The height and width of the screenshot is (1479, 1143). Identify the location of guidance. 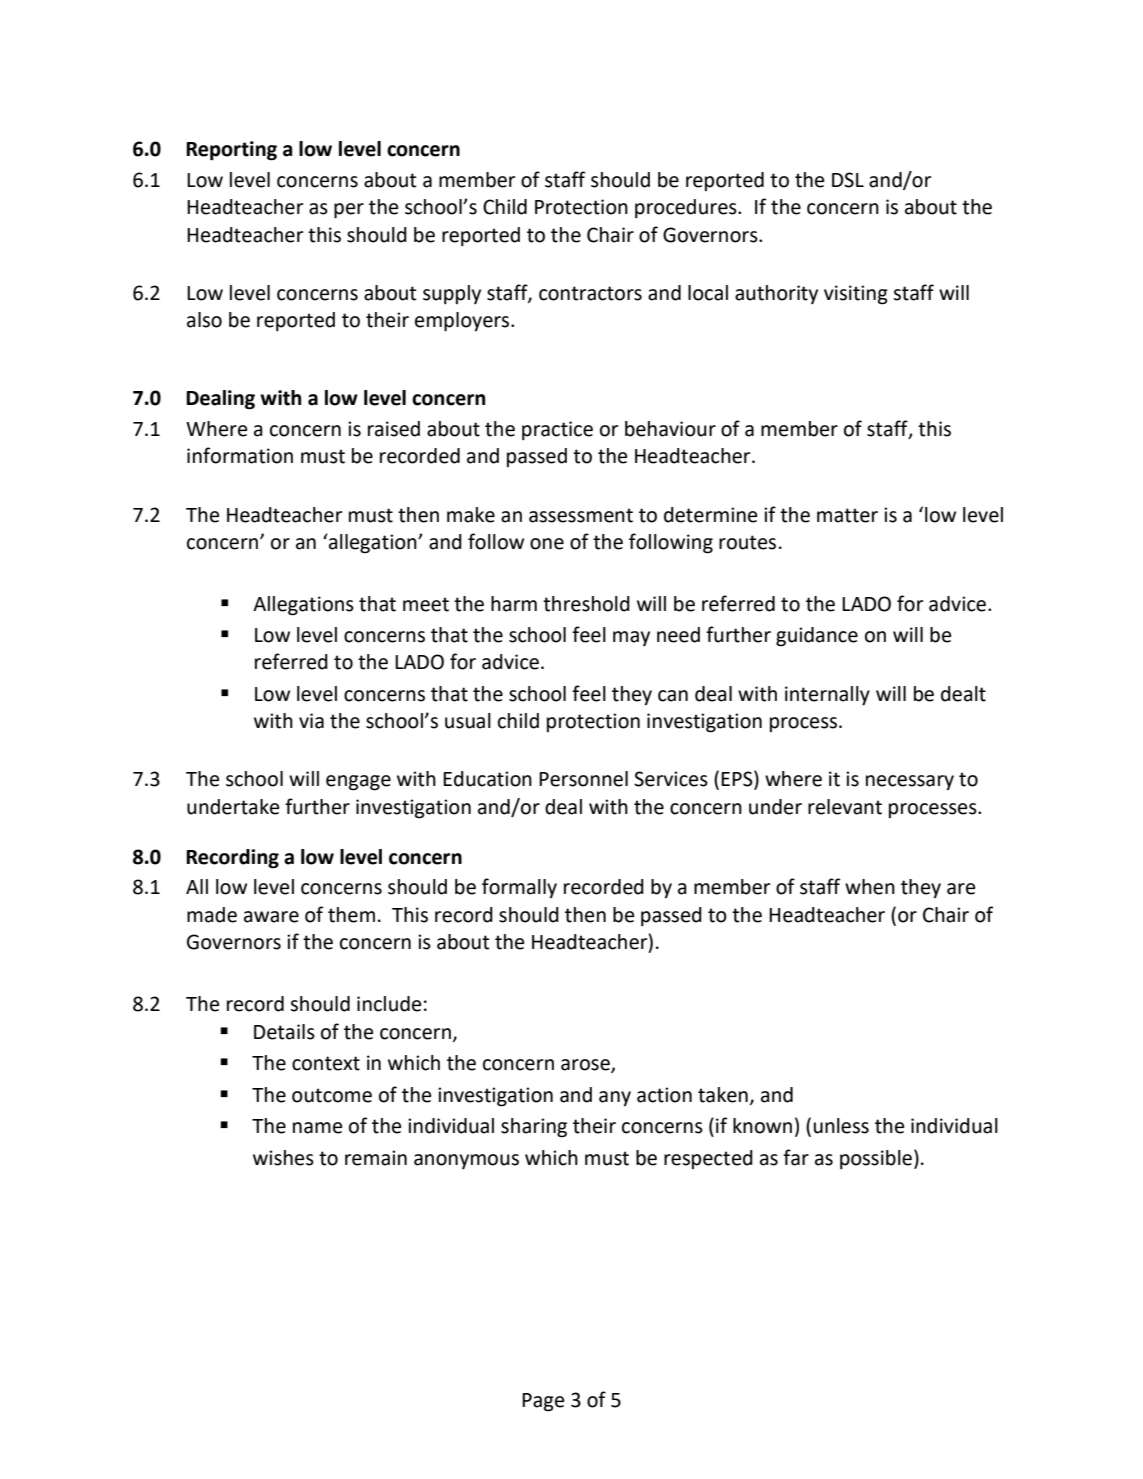
(817, 637).
